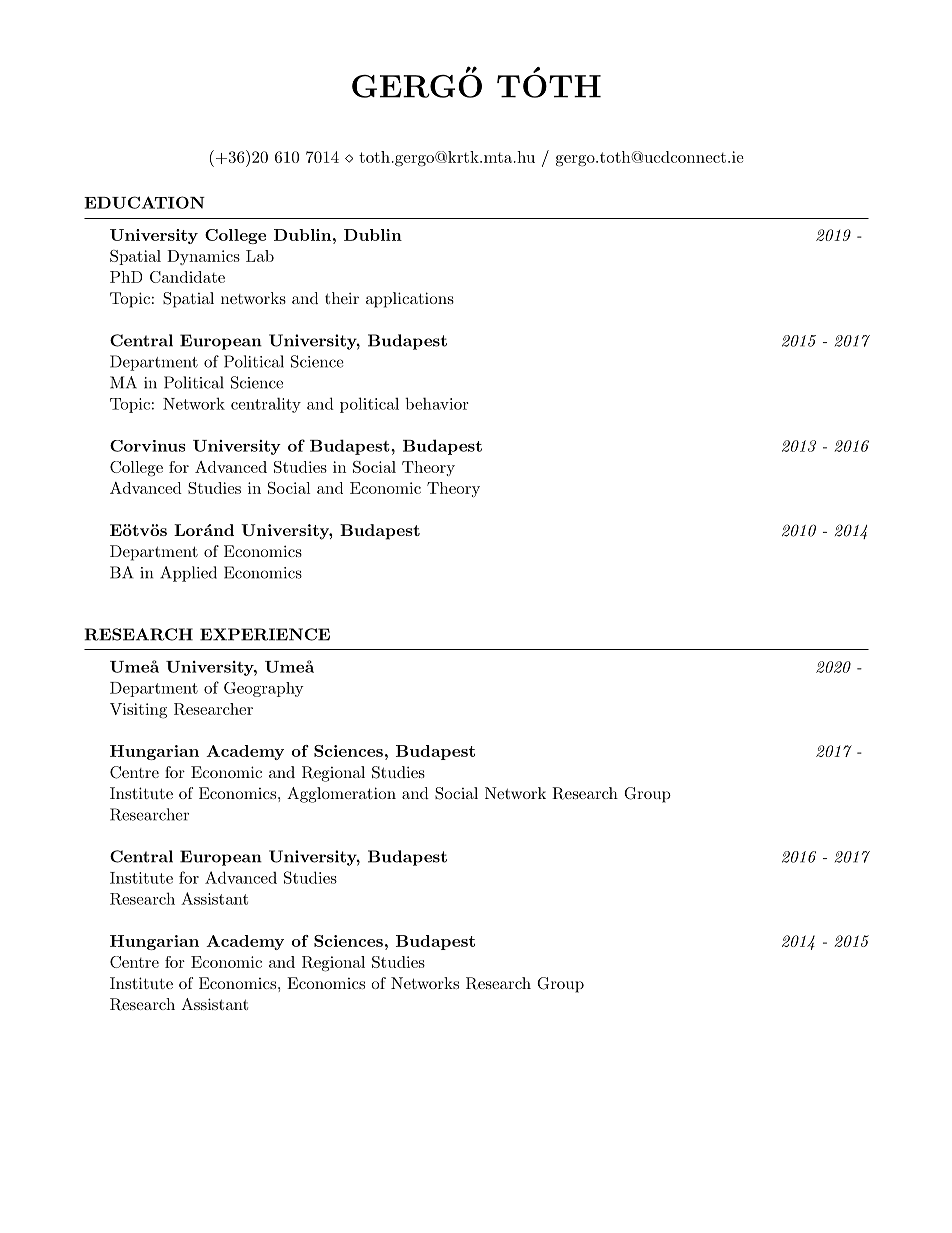  What do you see at coordinates (188, 574) in the page?
I see `Applied` at bounding box center [188, 574].
